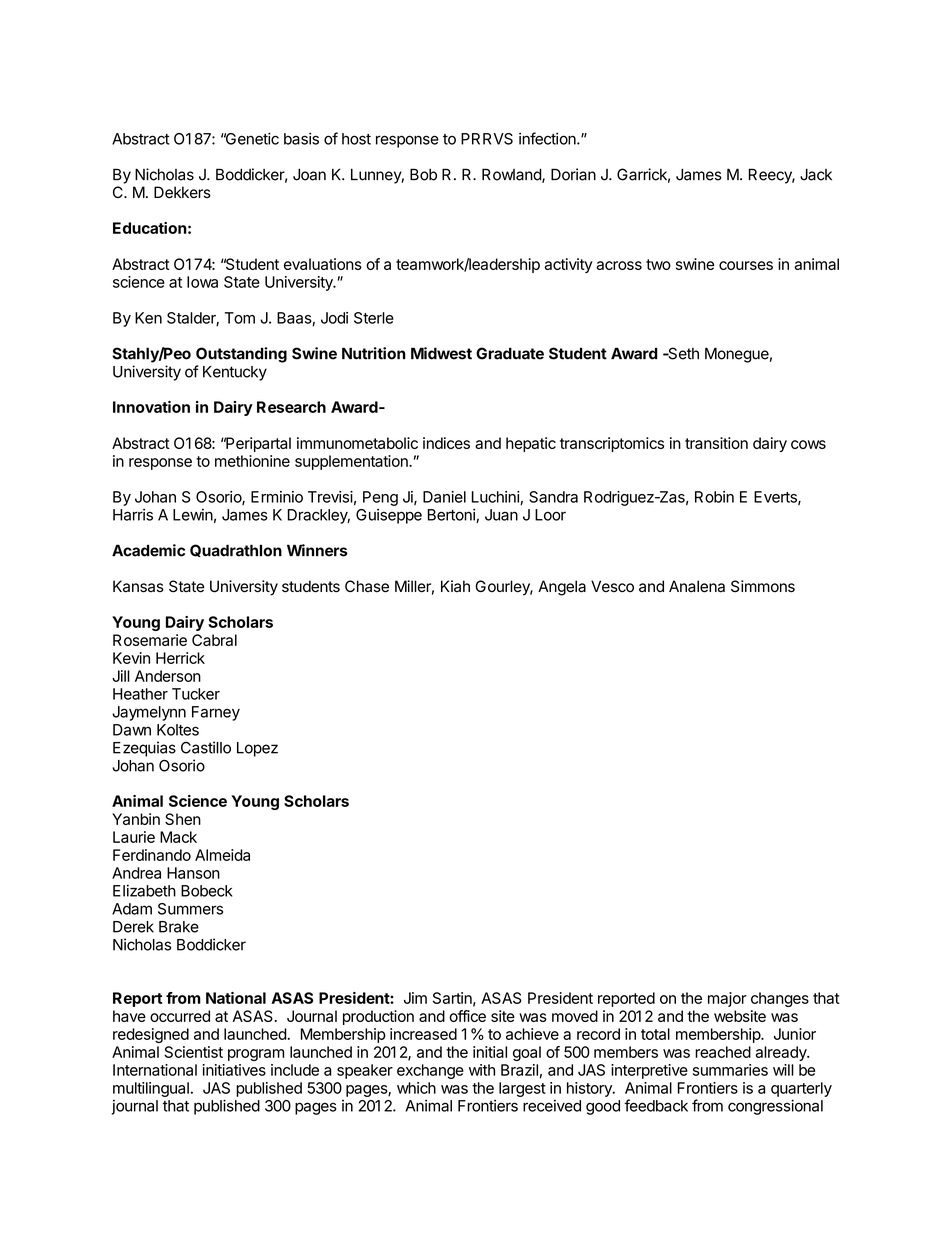  I want to click on Lopez, so click(257, 749).
